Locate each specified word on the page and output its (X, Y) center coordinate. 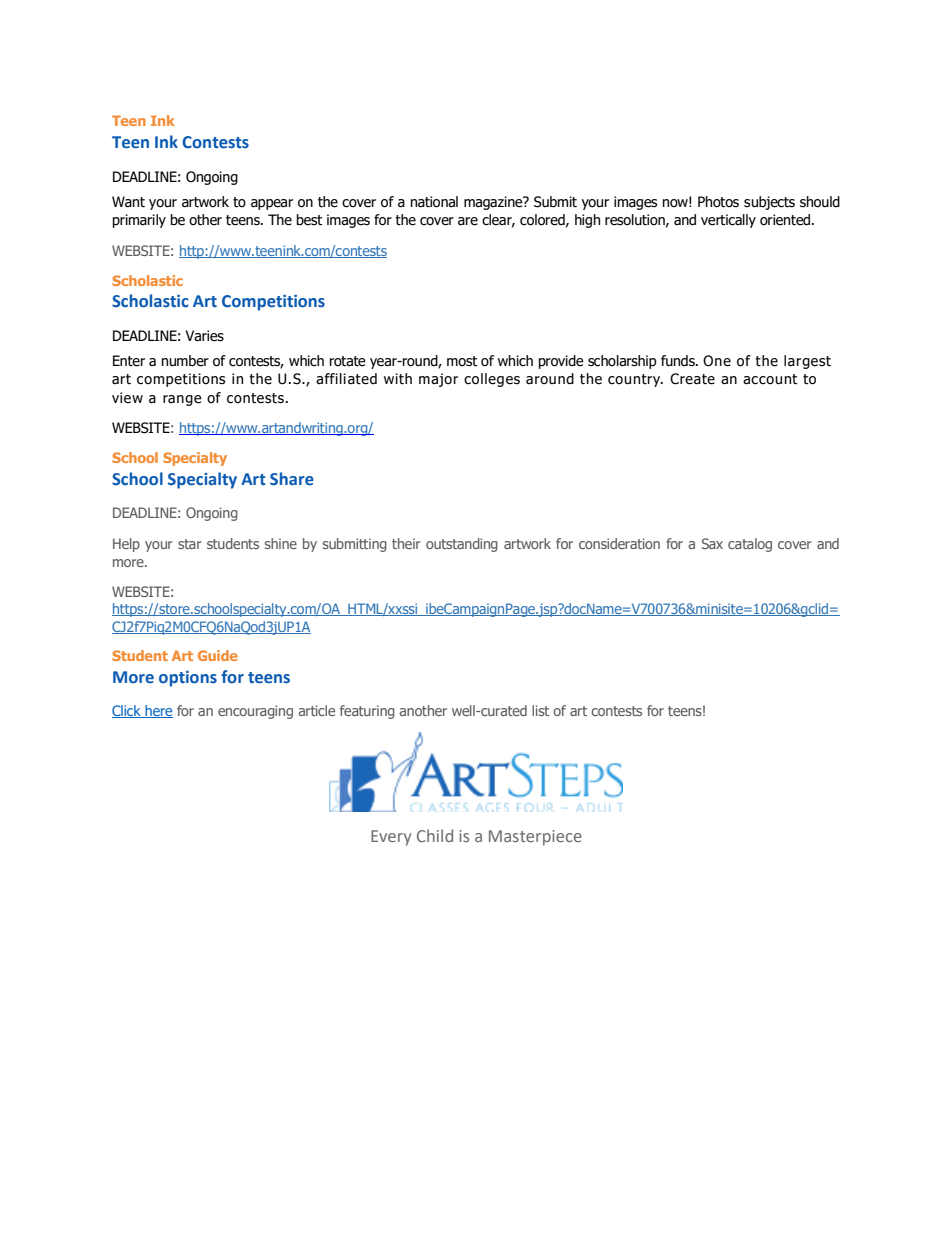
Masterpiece (535, 838)
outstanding (462, 545)
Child (435, 835)
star (190, 544)
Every (391, 838)
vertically (728, 221)
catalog (750, 545)
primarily (139, 221)
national (434, 202)
